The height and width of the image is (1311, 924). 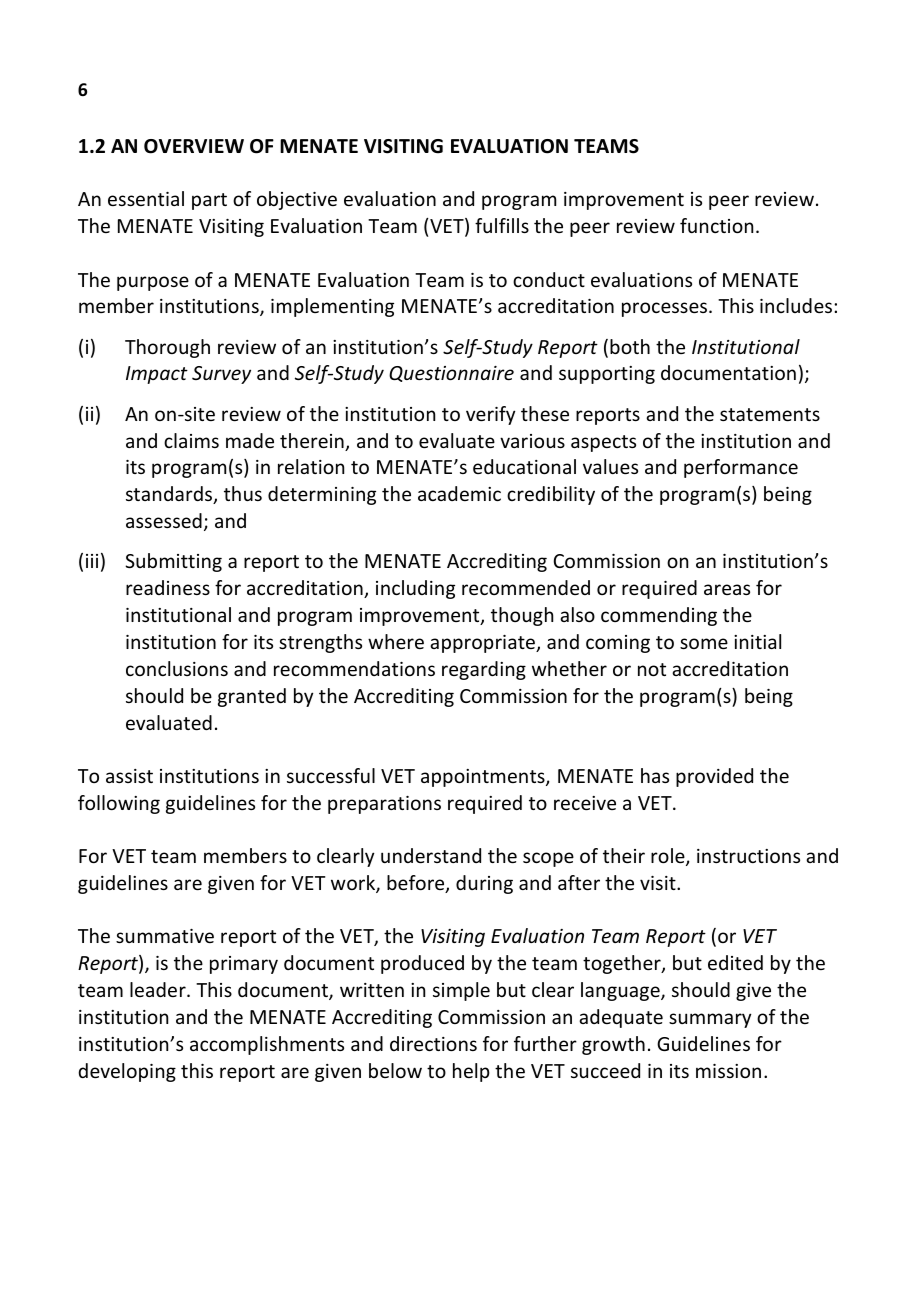 I want to click on developing, so click(x=127, y=1072).
